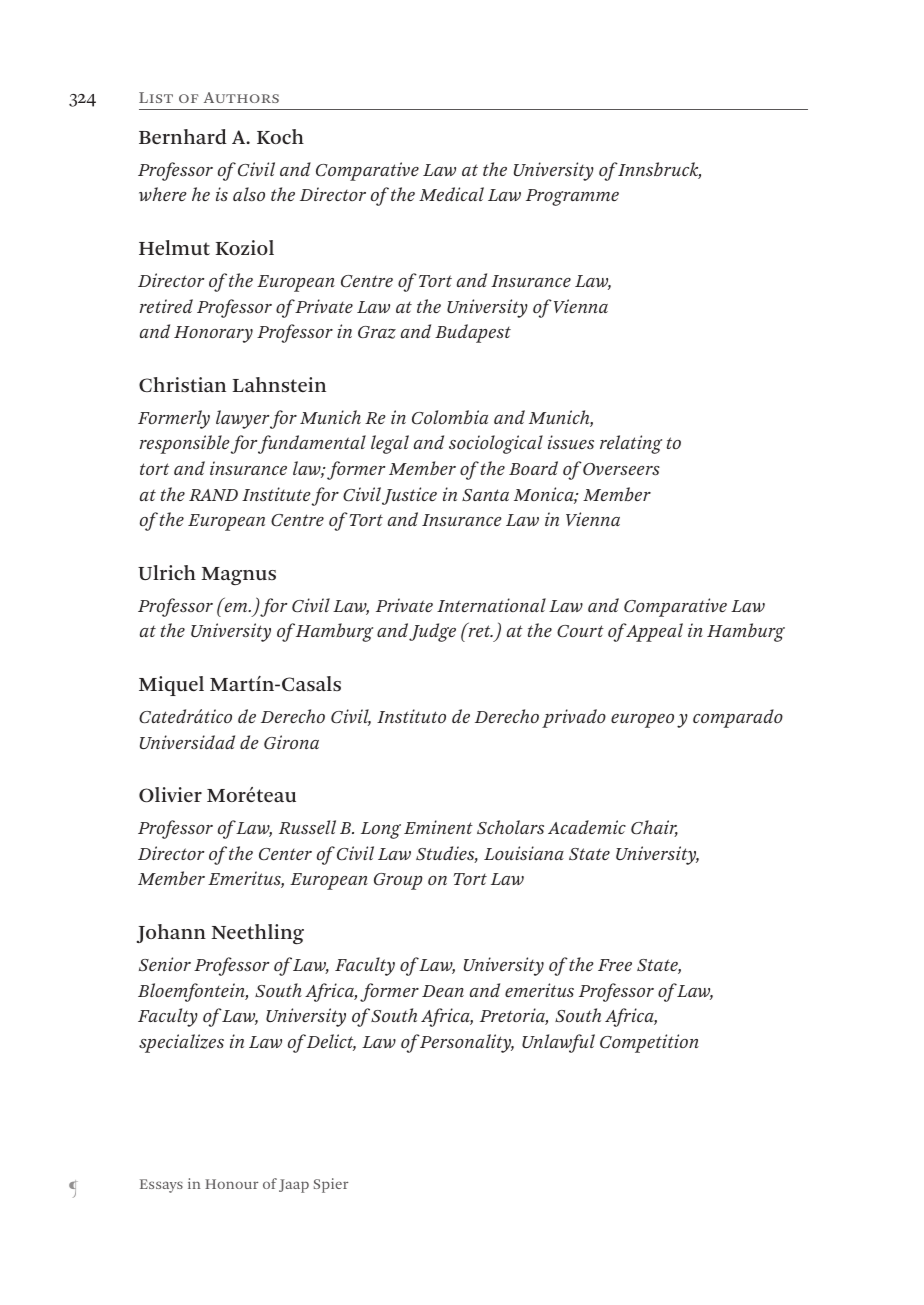  What do you see at coordinates (466, 1043) in the screenshot?
I see `Personality` at bounding box center [466, 1043].
